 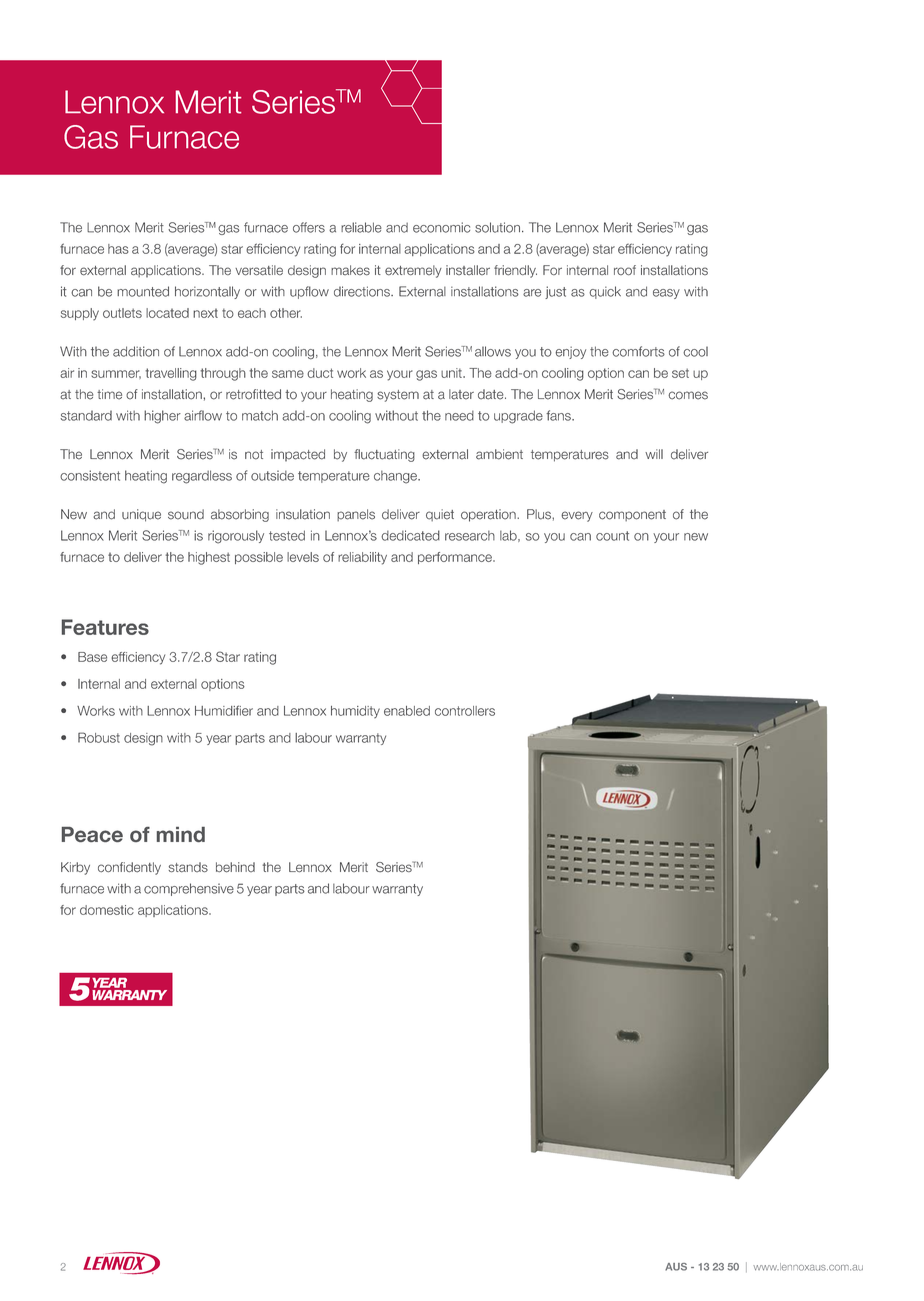 I want to click on highest, so click(x=209, y=558).
